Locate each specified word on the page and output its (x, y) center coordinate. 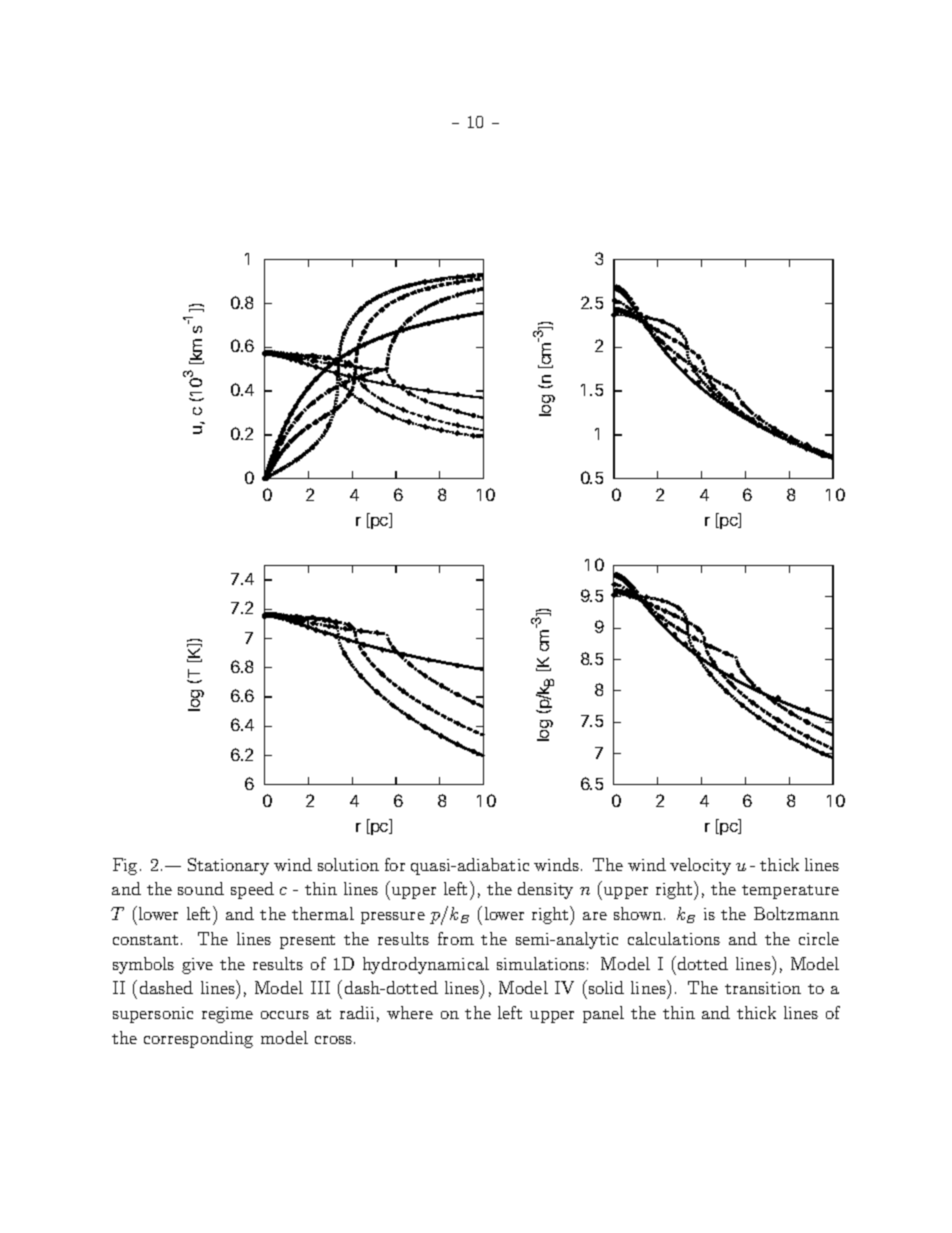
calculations (674, 938)
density (545, 890)
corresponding (198, 1039)
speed (252, 890)
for (395, 864)
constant (145, 940)
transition (763, 988)
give (197, 966)
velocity (700, 866)
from (456, 938)
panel (603, 1014)
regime (227, 1015)
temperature (790, 892)
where (410, 1012)
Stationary (228, 866)
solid (605, 987)
